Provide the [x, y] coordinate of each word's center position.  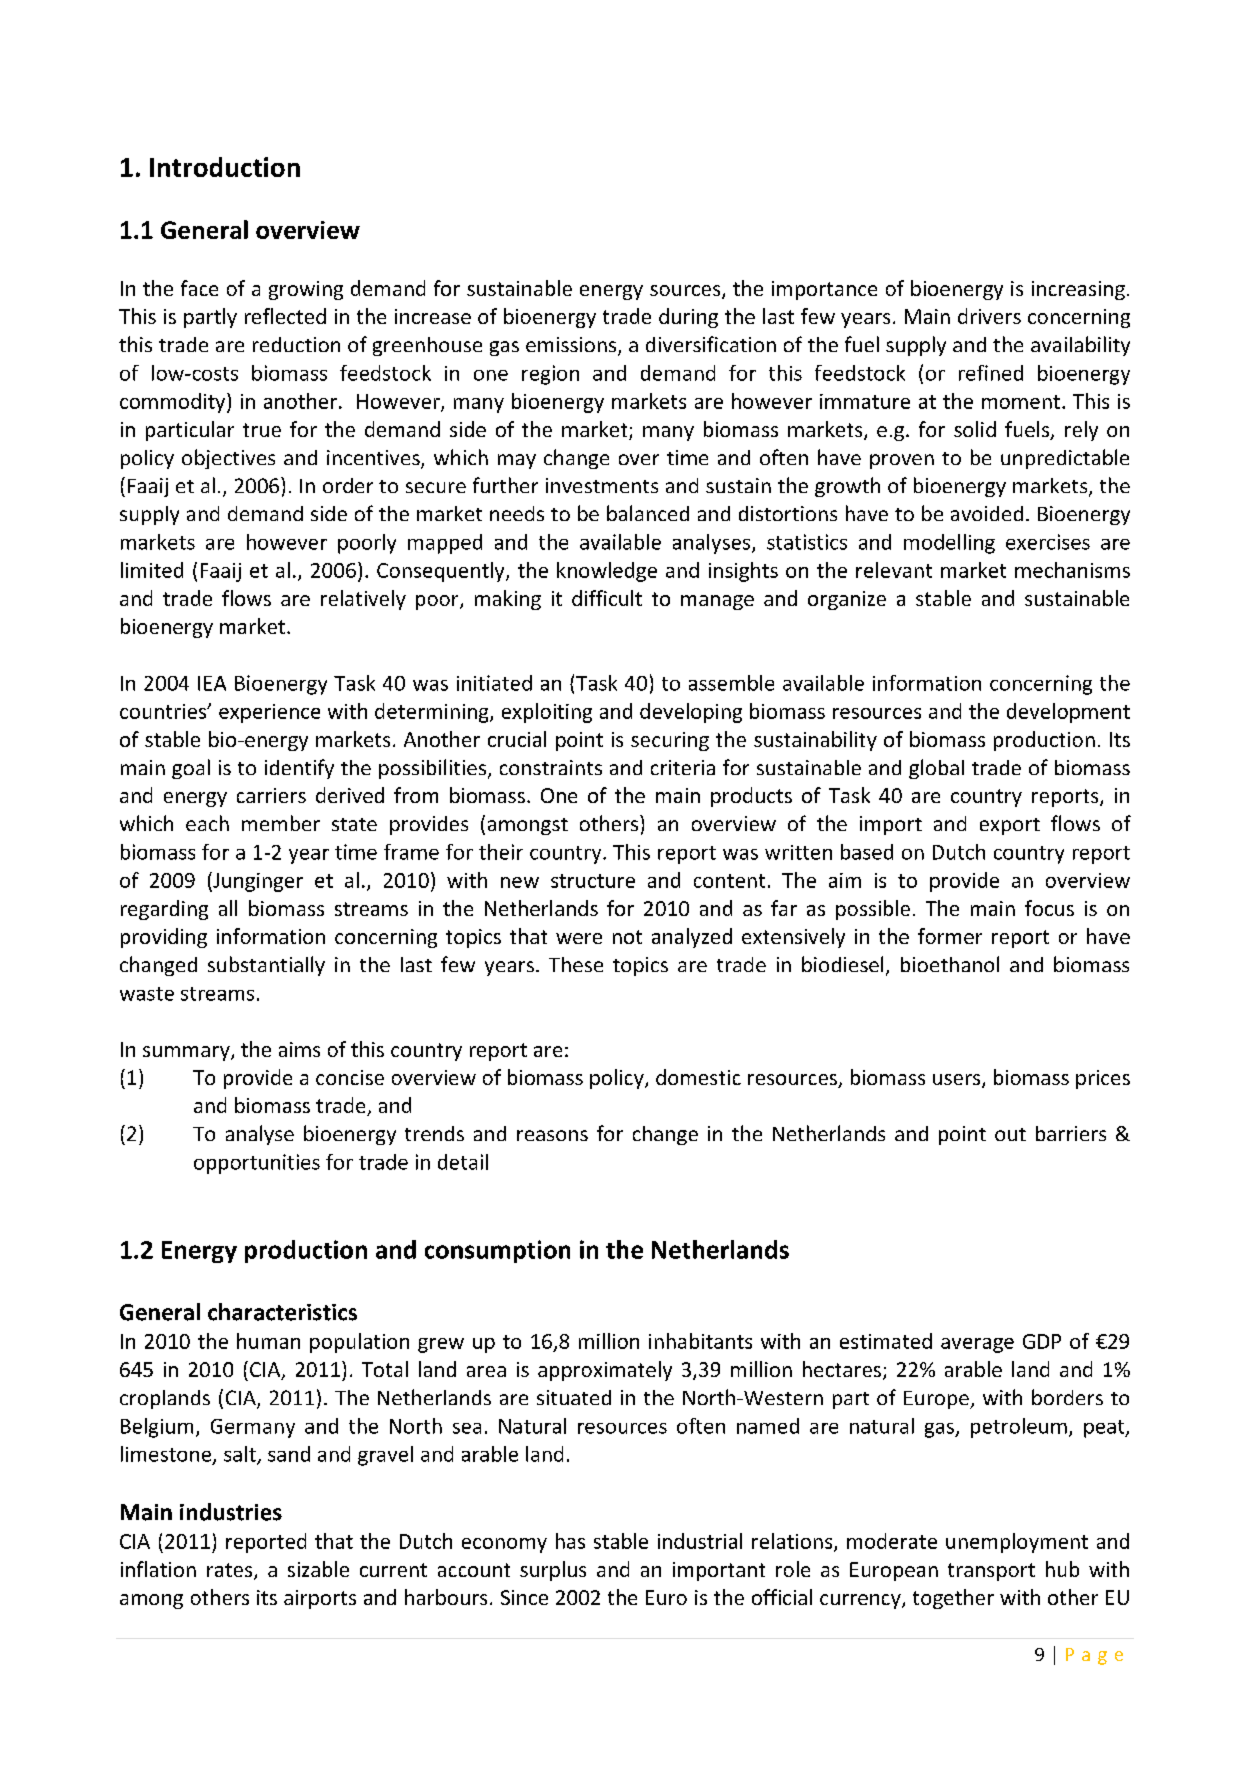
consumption [497, 1251]
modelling [949, 544]
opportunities [257, 1164]
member [281, 823]
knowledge [607, 572]
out [1010, 1134]
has [570, 1541]
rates [231, 1571]
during [688, 318]
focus [1049, 908]
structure [593, 881]
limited [152, 570]
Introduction [225, 167]
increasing [1078, 290]
